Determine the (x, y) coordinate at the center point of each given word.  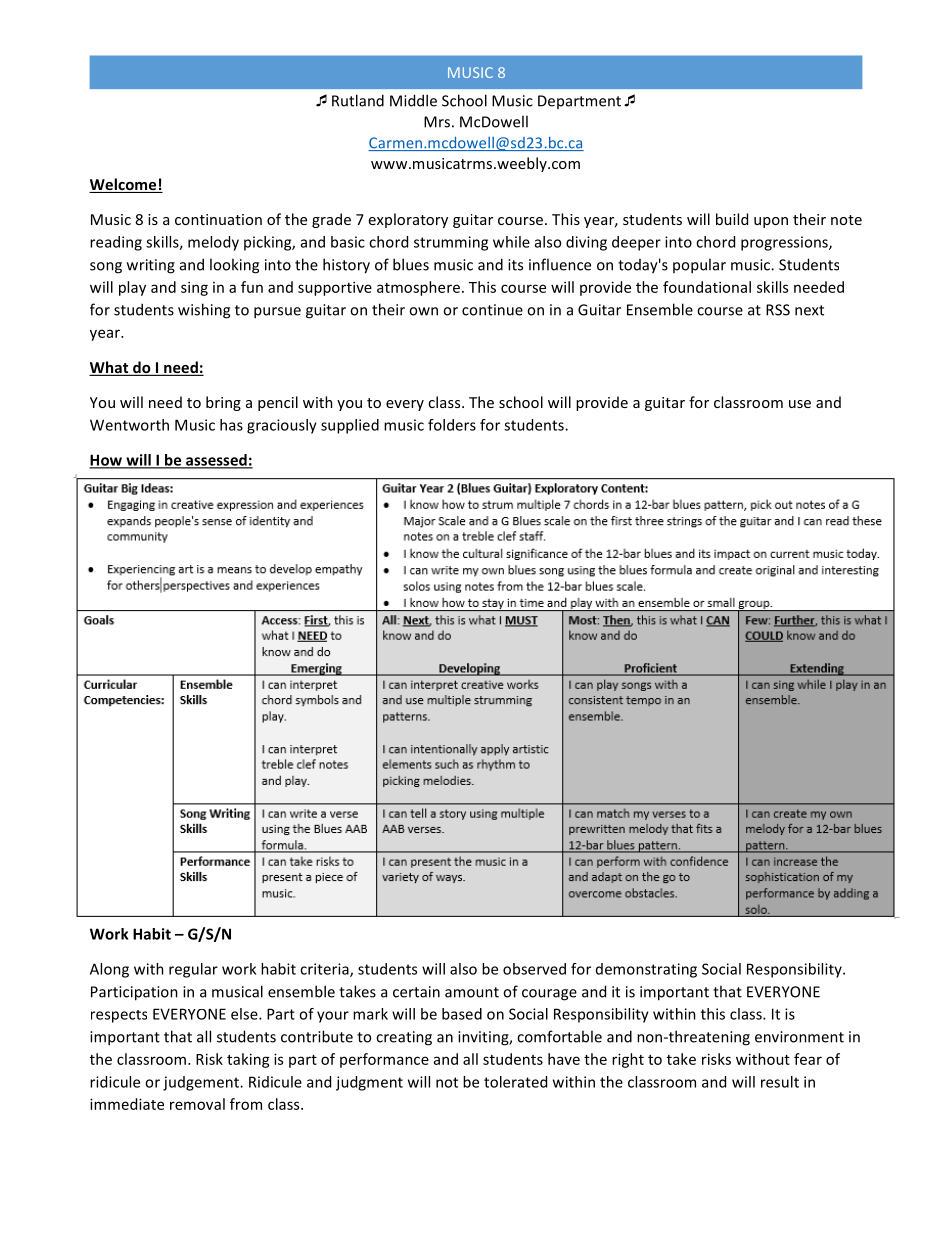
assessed (216, 461)
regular (193, 970)
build (732, 219)
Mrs (437, 122)
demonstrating (646, 970)
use (800, 404)
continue (492, 310)
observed (534, 969)
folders (452, 425)
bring (223, 403)
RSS (778, 310)
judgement (202, 1083)
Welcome (124, 185)
